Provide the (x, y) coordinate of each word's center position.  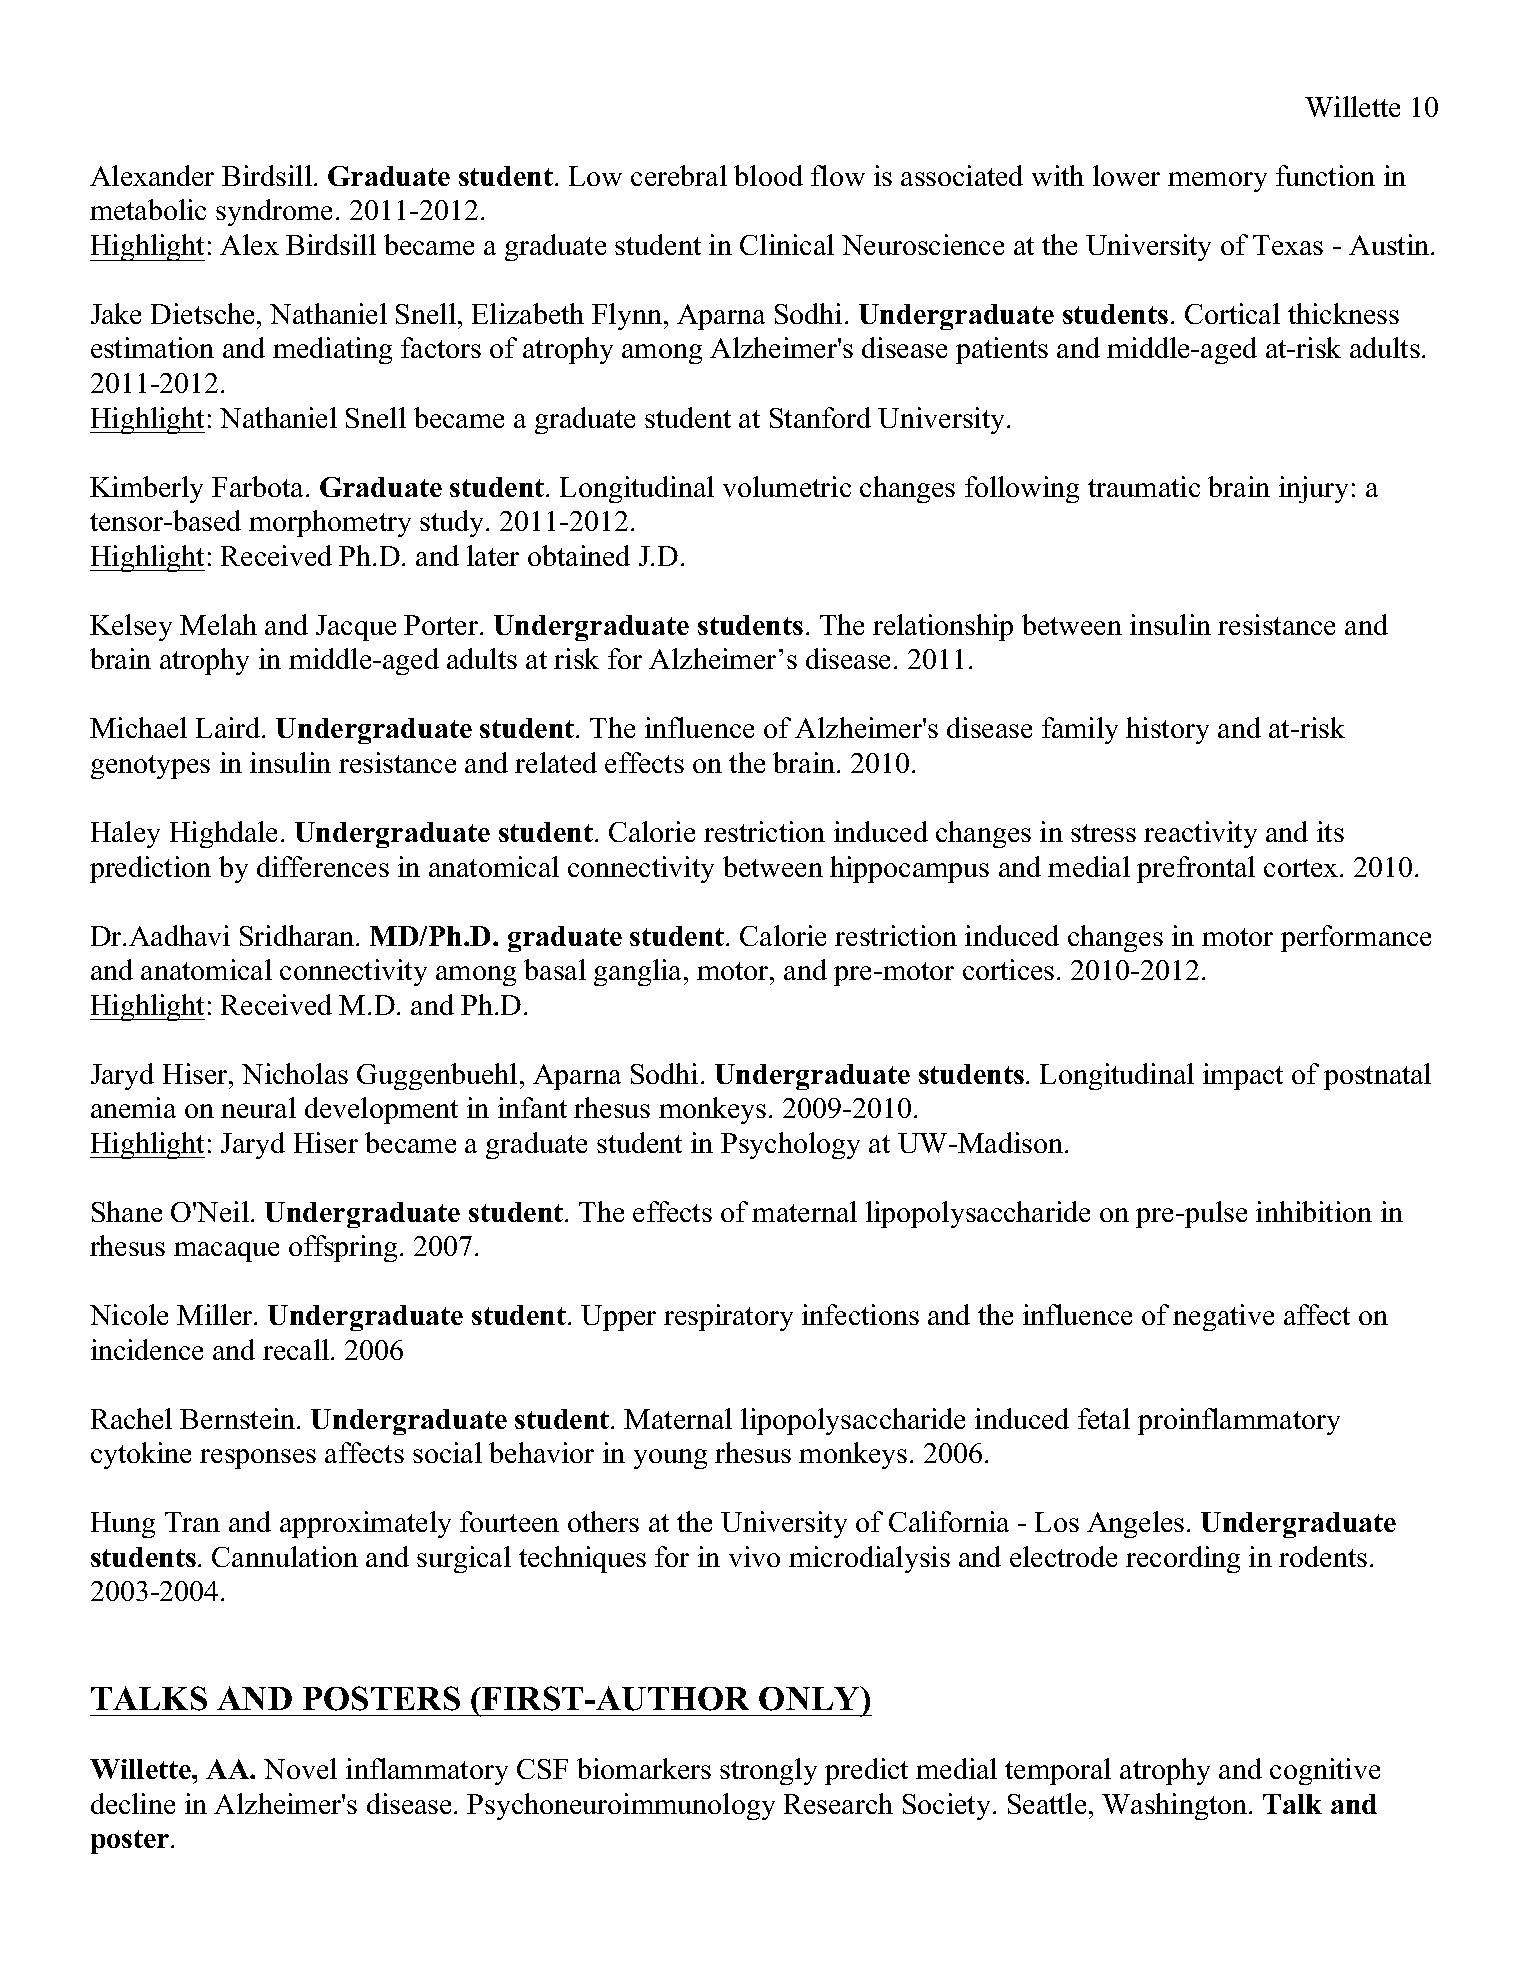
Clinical (787, 244)
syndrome (274, 212)
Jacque (356, 628)
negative (1223, 1317)
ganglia (639, 972)
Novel (300, 1768)
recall (297, 1349)
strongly (768, 1771)
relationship (943, 627)
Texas (1288, 245)
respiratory (728, 1317)
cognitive (1325, 1771)
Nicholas (295, 1073)
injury (1313, 489)
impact (1243, 1076)
